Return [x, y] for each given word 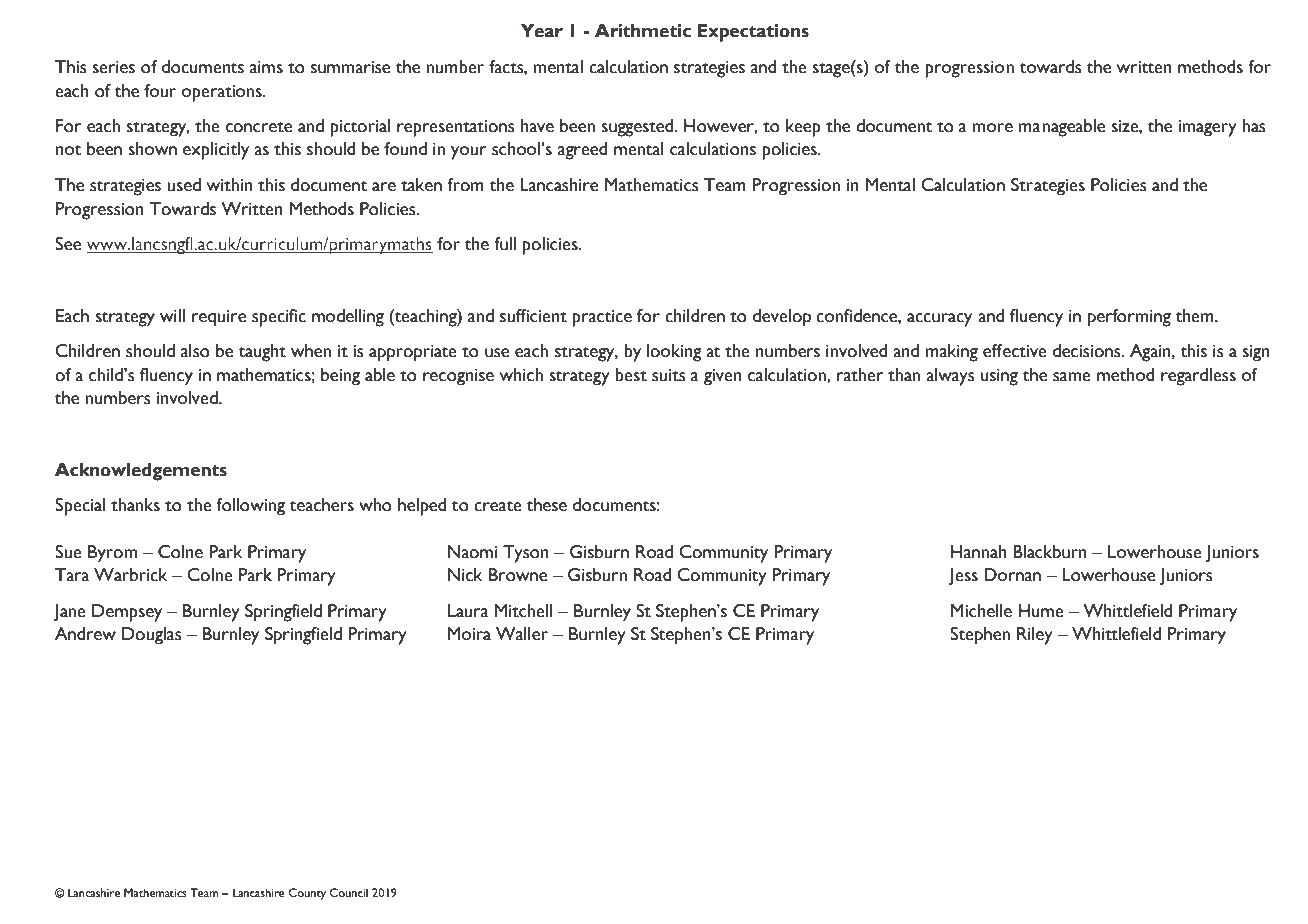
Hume [1041, 611]
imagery [1208, 128]
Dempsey [127, 613]
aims [266, 67]
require [219, 318]
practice [602, 318]
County [307, 894]
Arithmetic [643, 31]
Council [349, 892]
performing [1129, 318]
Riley [1035, 636]
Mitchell [523, 611]
